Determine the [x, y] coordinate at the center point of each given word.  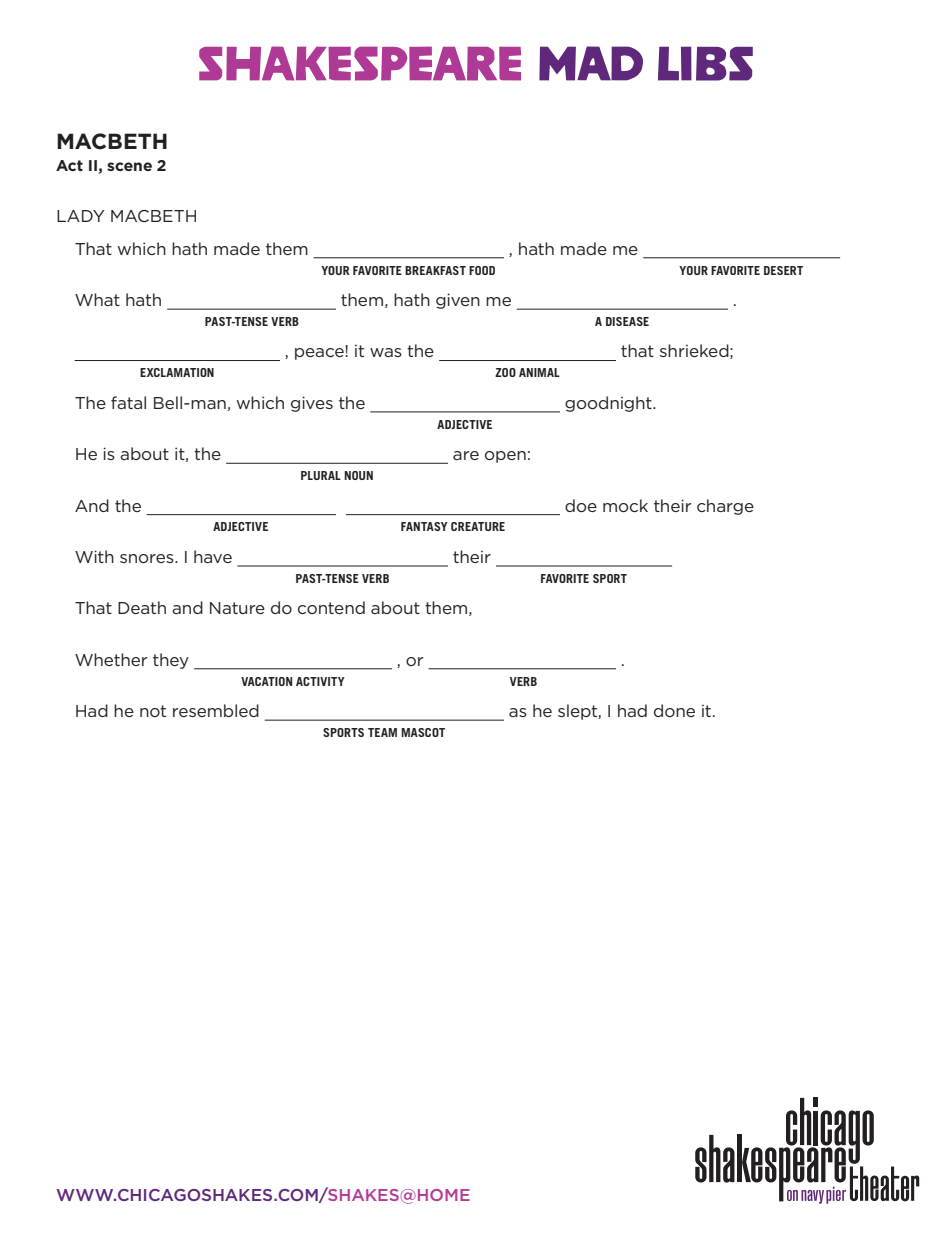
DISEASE [627, 321]
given [458, 301]
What [97, 299]
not [153, 711]
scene [129, 166]
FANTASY [424, 526]
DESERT [783, 270]
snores [148, 558]
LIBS [705, 63]
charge [725, 507]
